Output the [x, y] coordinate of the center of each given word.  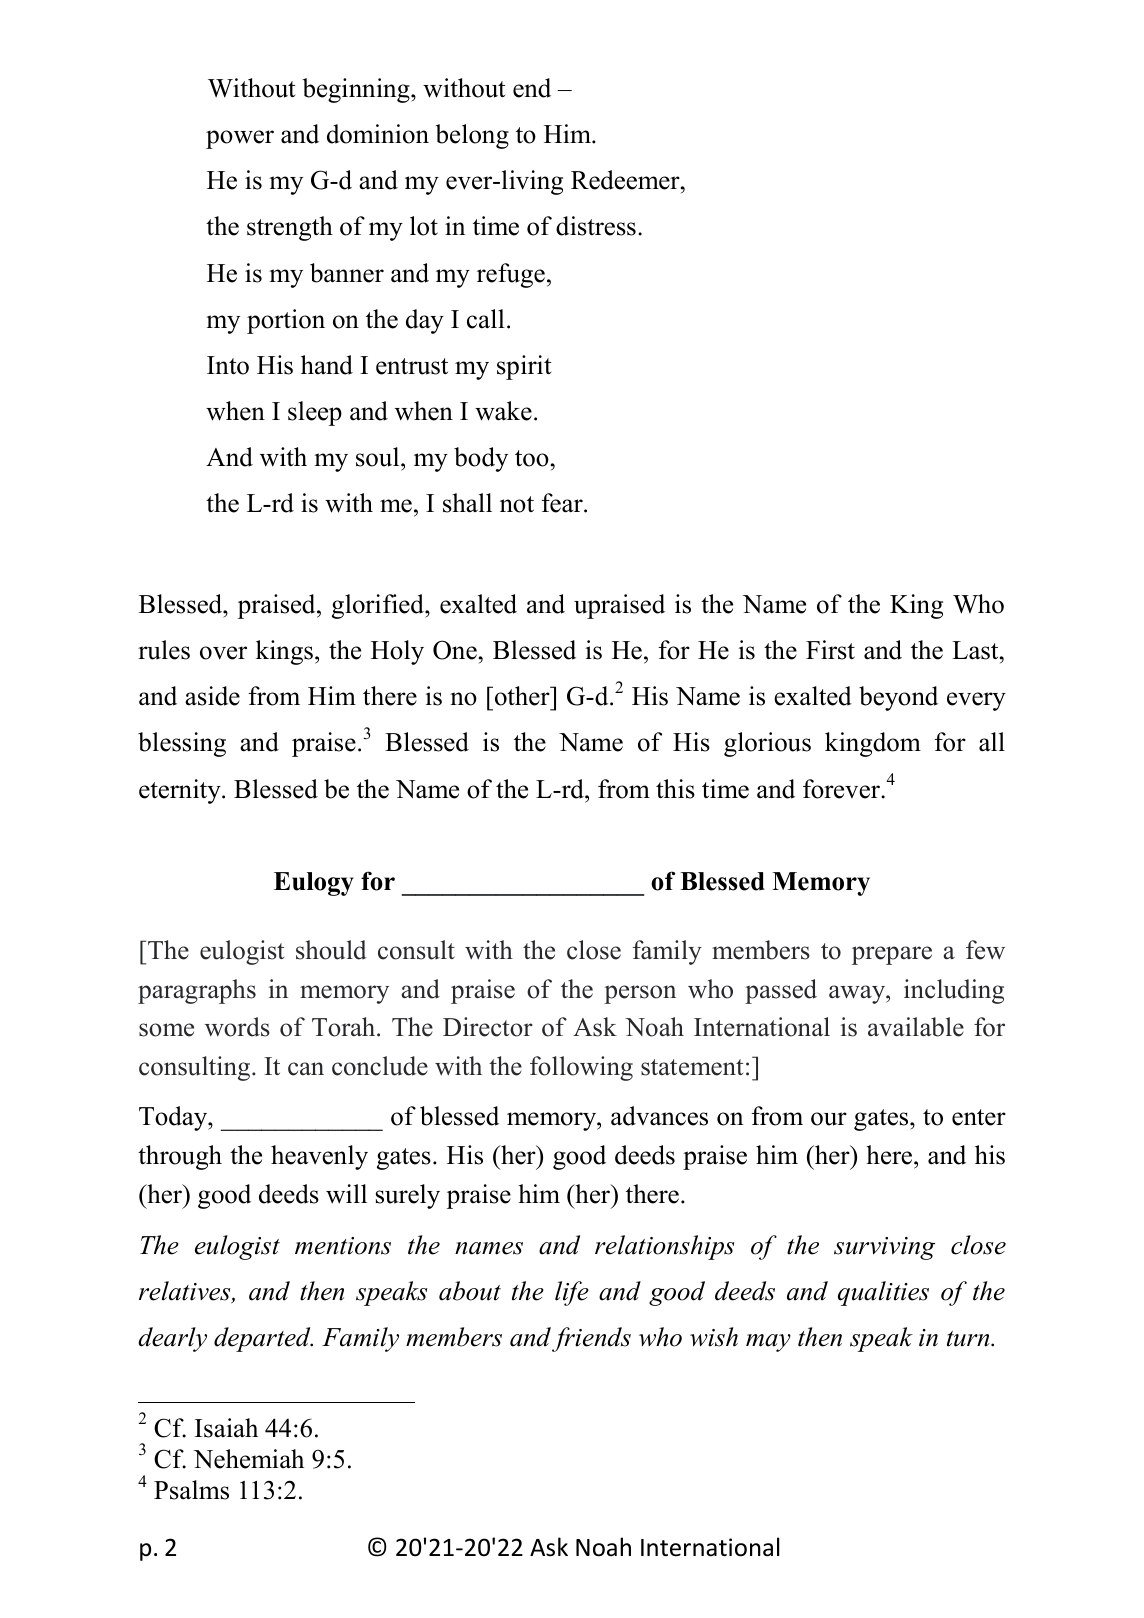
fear [563, 503]
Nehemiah [249, 1459]
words [237, 1027]
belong [472, 136]
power [240, 139]
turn [969, 1339]
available [916, 1027]
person [640, 994]
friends [591, 1339]
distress [596, 226]
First [830, 650]
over [223, 653]
